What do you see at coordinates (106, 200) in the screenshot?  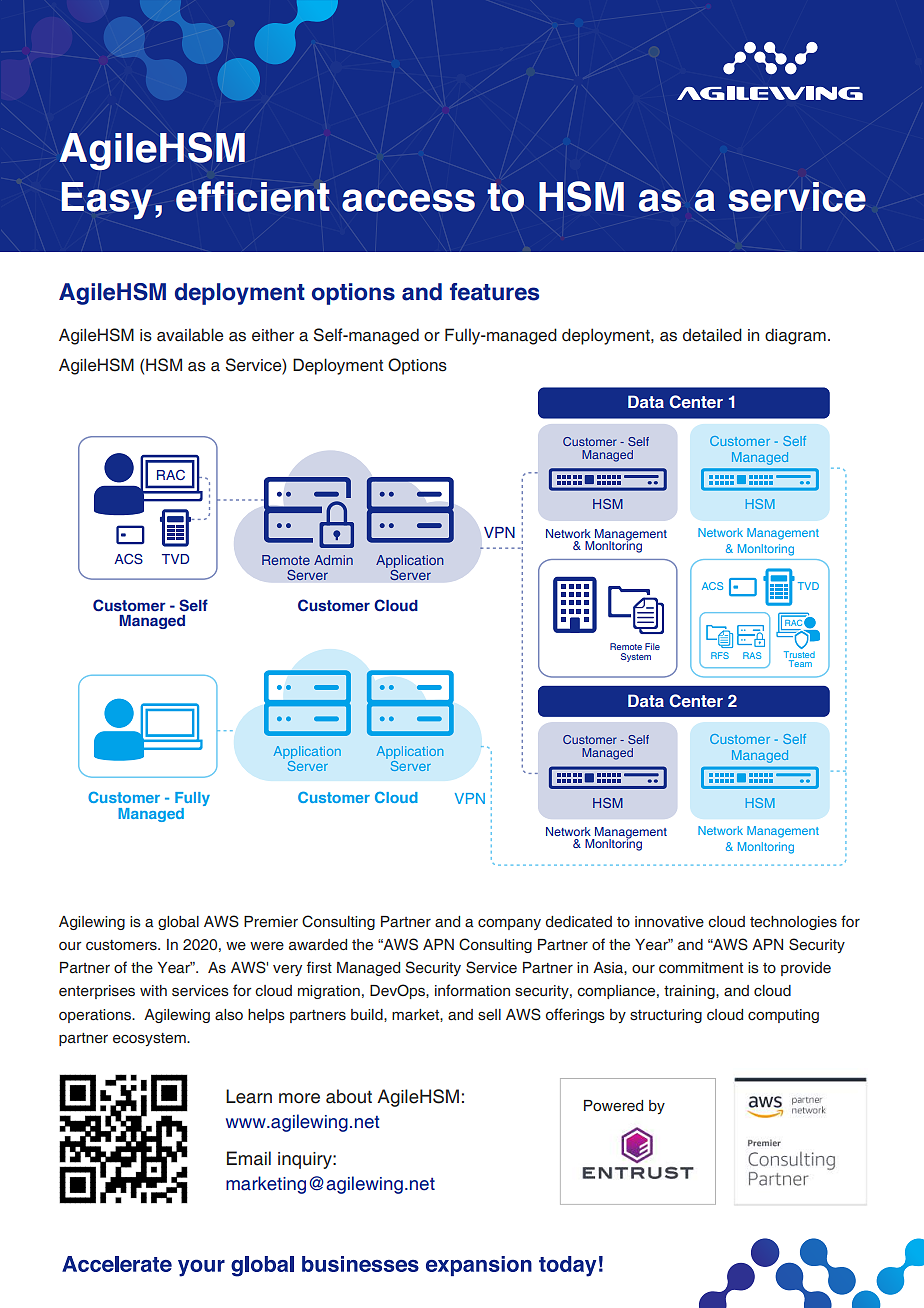 I see `Easy` at bounding box center [106, 200].
